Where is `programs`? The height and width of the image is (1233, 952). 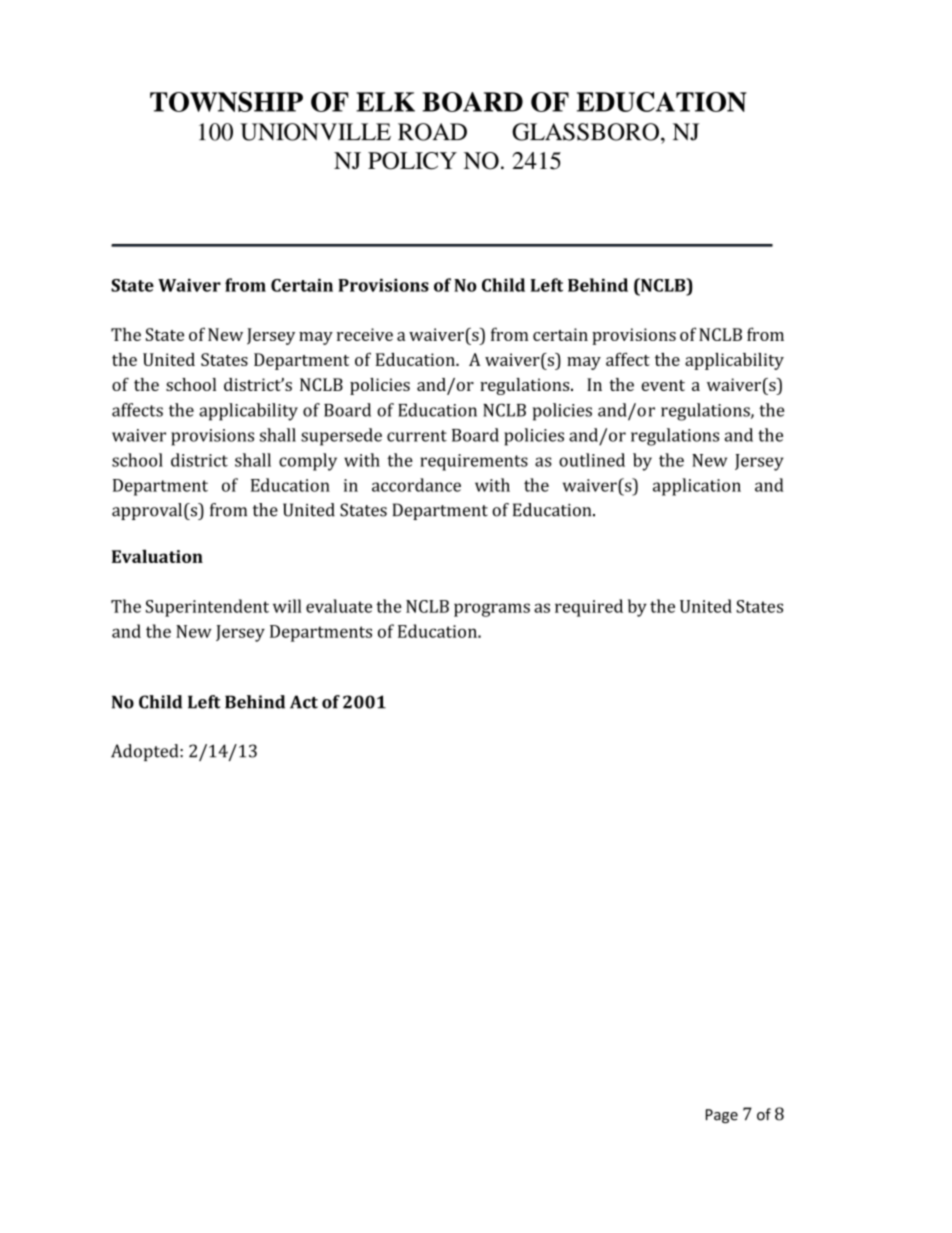
programs is located at coordinates (492, 610).
